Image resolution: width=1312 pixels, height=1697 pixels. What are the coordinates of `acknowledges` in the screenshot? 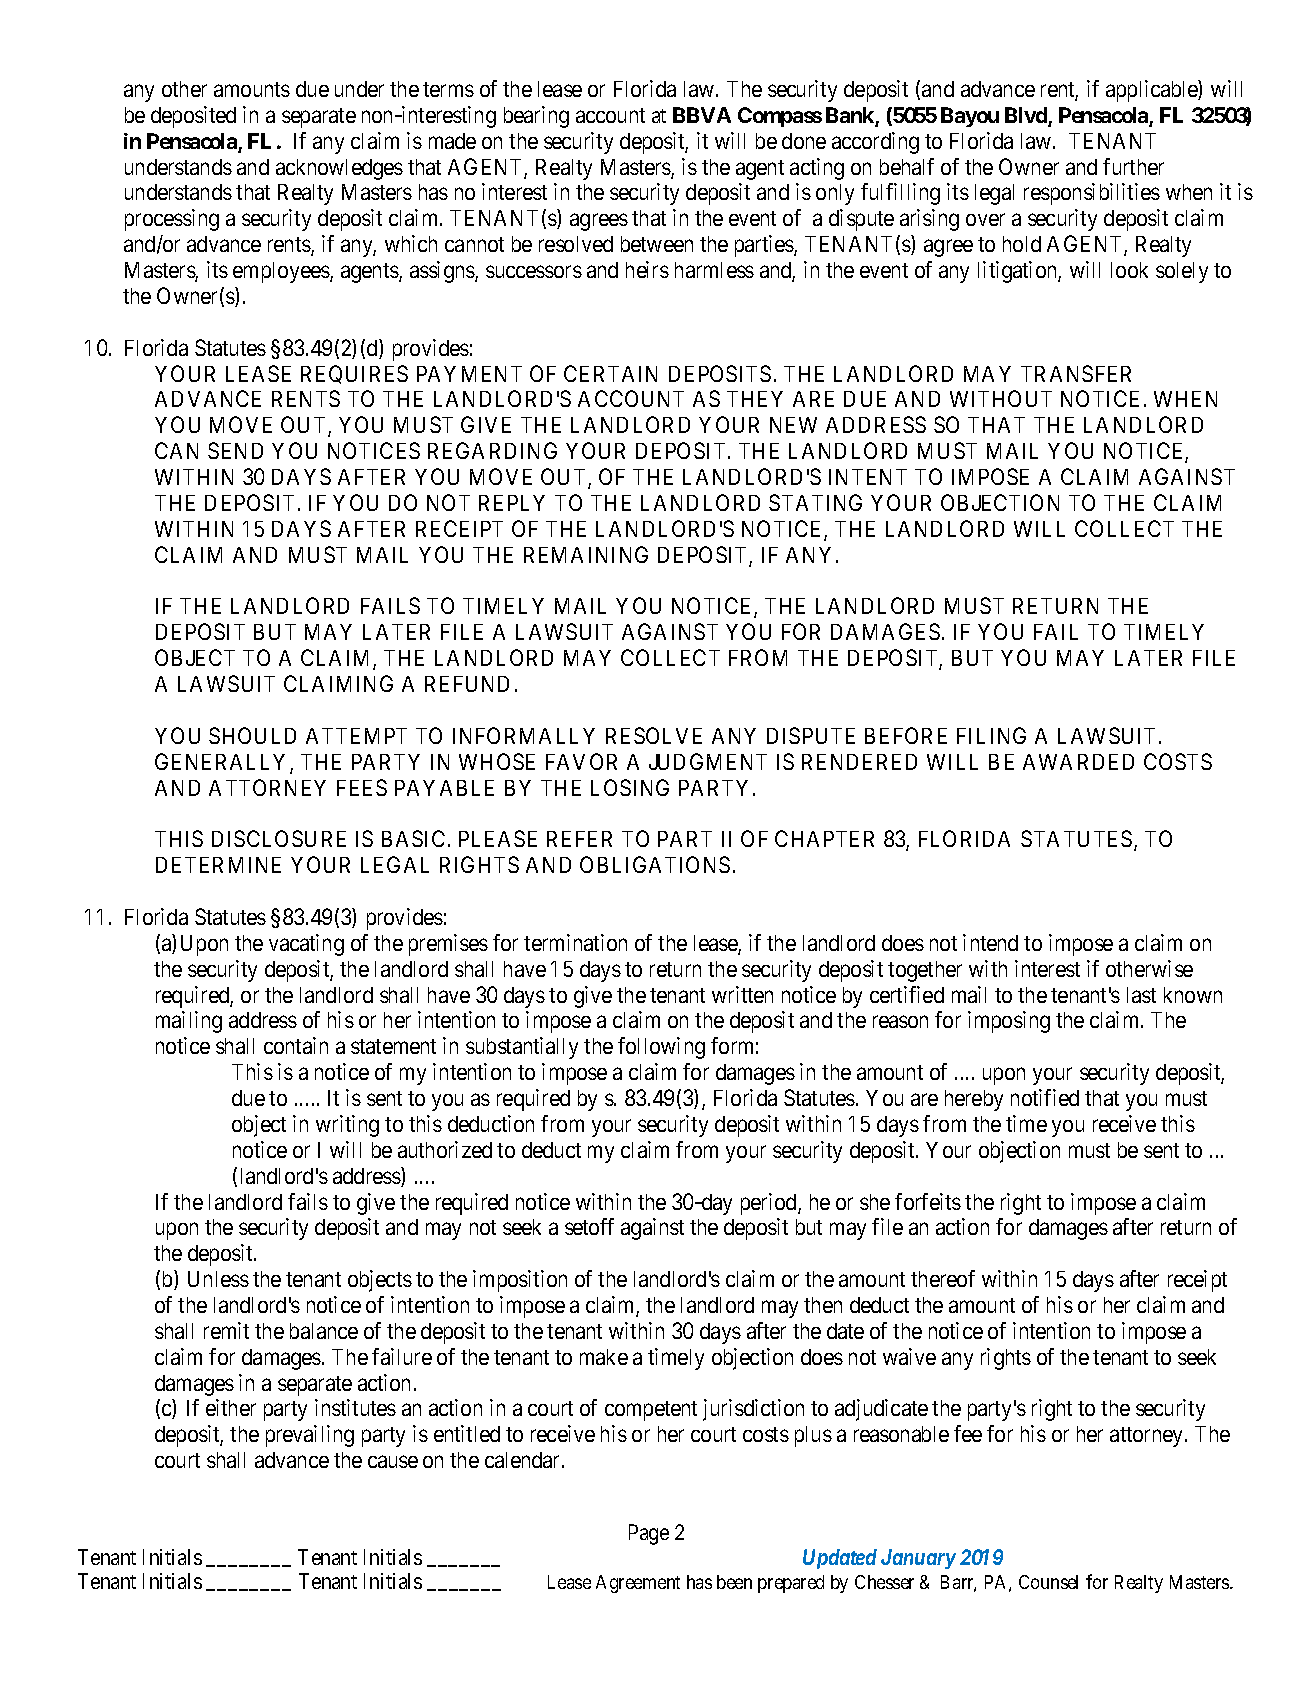 It's located at (339, 169).
